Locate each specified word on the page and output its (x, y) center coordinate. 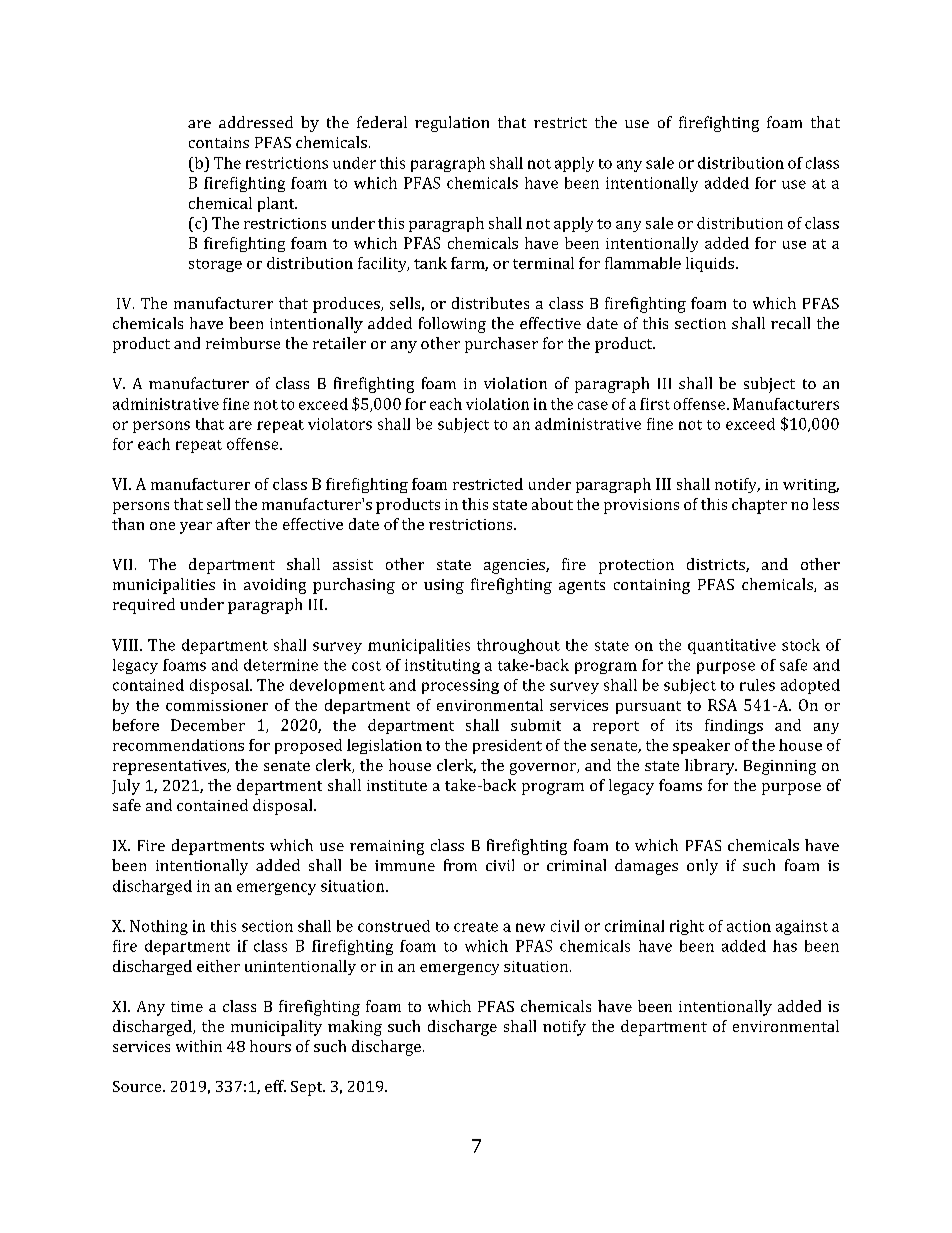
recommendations (178, 745)
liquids (711, 264)
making (355, 1028)
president (507, 746)
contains (219, 142)
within (199, 1046)
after (233, 524)
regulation (452, 124)
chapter (759, 506)
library (711, 767)
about (552, 504)
